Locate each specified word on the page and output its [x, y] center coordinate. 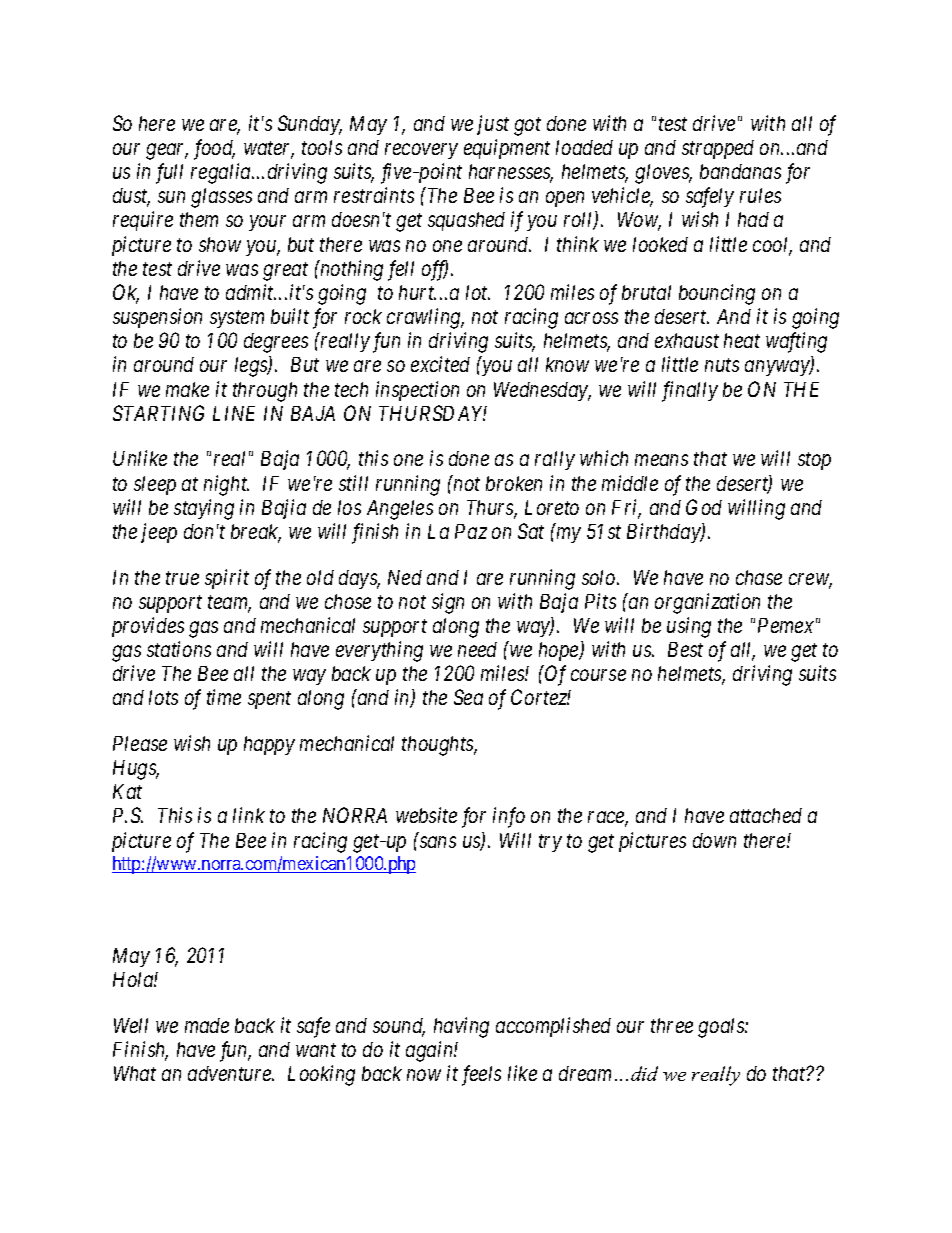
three [672, 1025]
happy [269, 745]
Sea [468, 697]
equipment [507, 149]
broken [514, 483]
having [461, 1027]
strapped [718, 149]
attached [766, 815]
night [226, 485]
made [207, 1025]
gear [167, 151]
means [661, 460]
